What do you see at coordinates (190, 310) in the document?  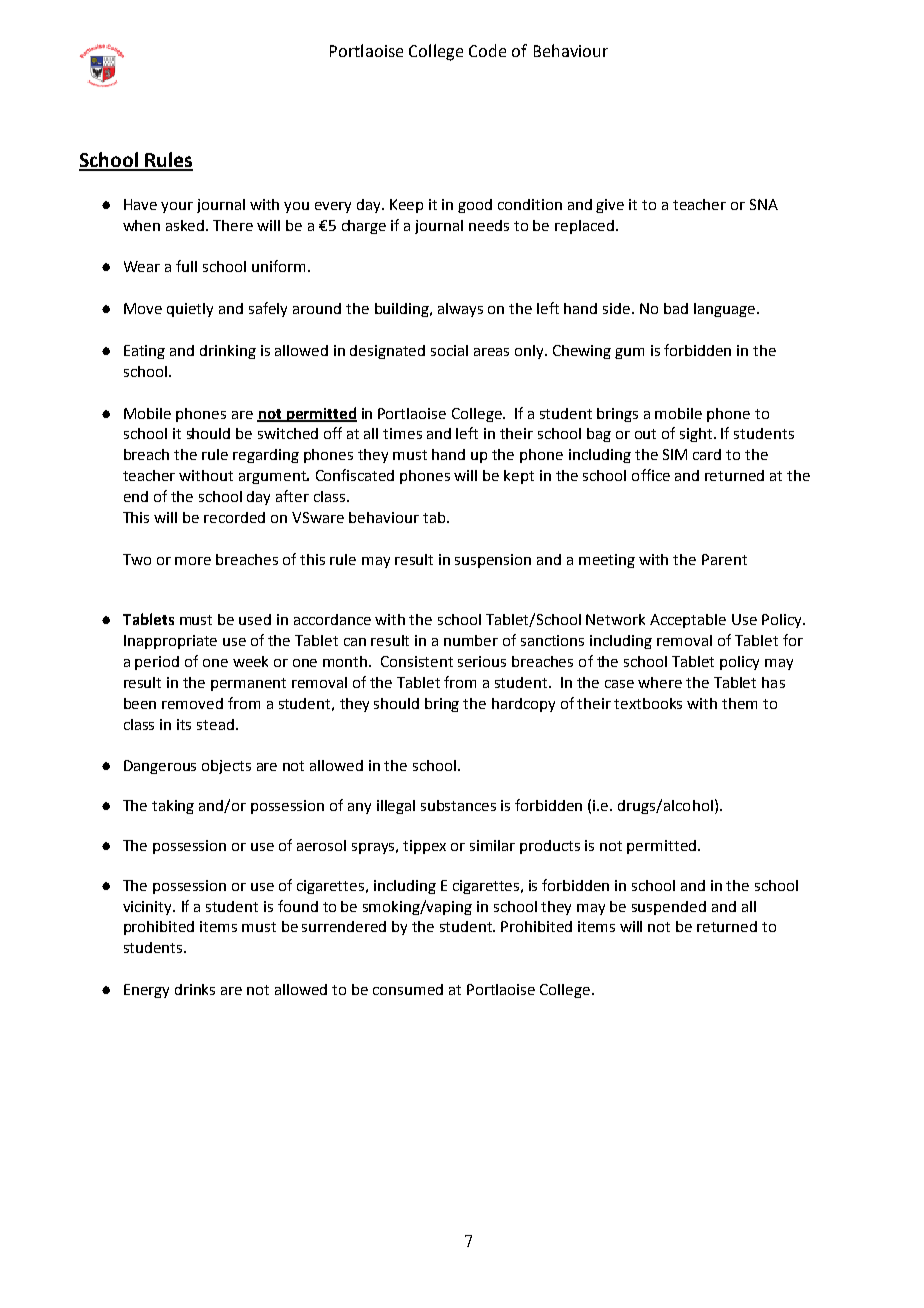 I see `quietly` at bounding box center [190, 310].
